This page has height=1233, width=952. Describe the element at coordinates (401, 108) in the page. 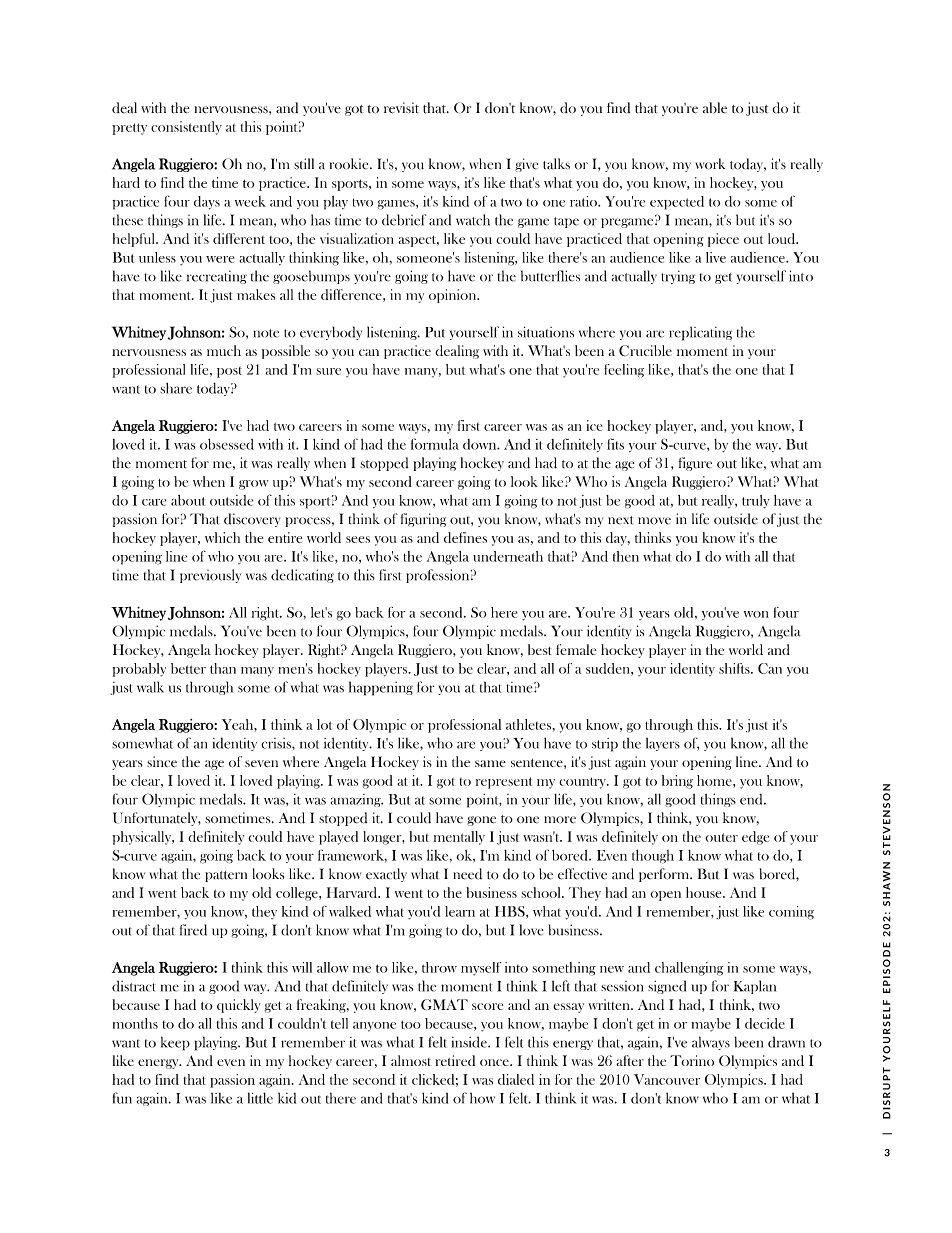

I see `revisit` at that location.
